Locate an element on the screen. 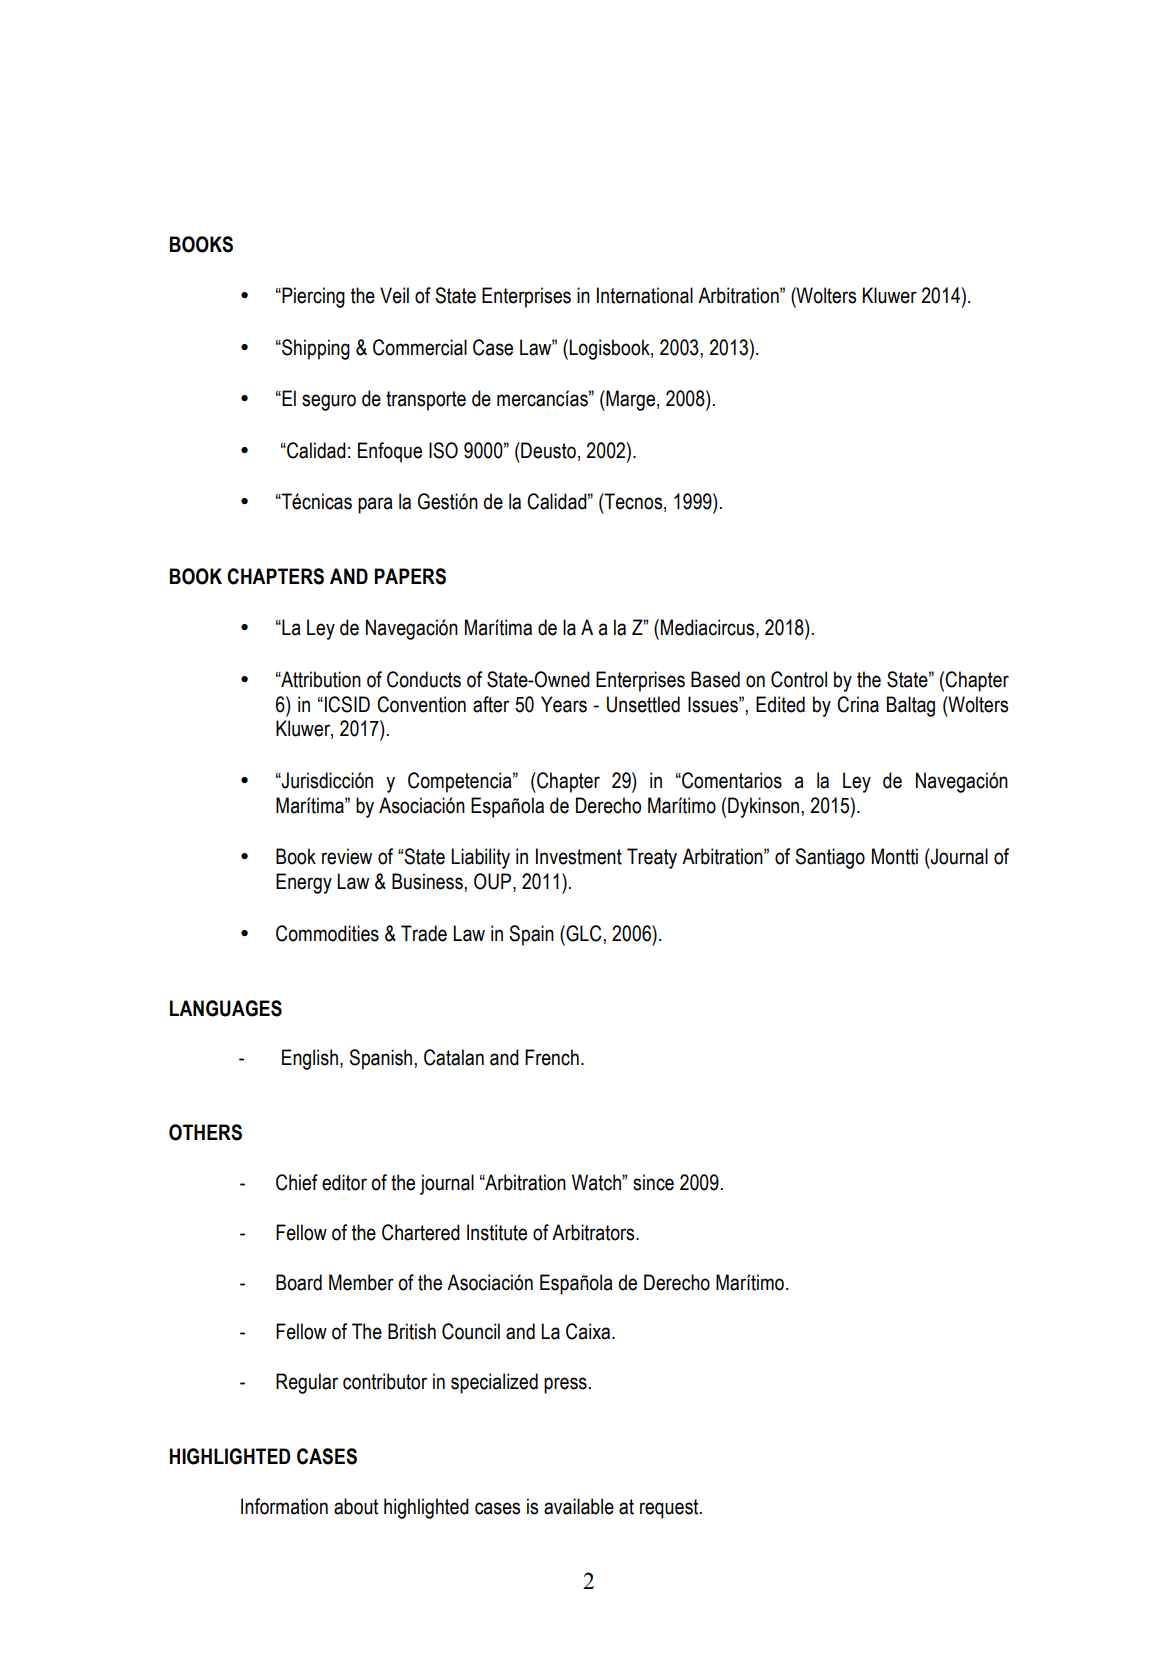 This screenshot has width=1176, height=1663. Based is located at coordinates (715, 679).
